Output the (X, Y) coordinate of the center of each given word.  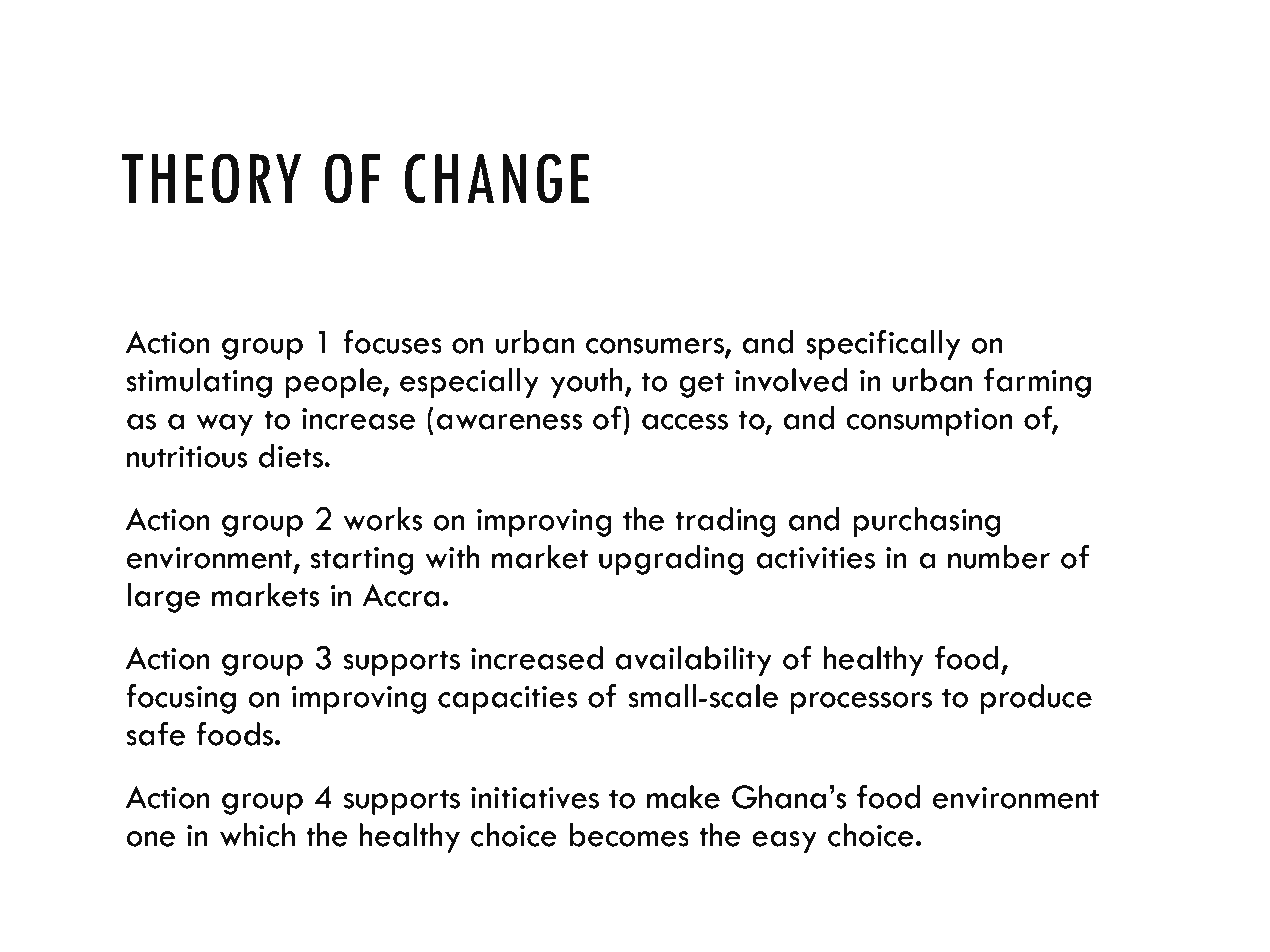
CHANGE (497, 178)
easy (784, 842)
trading (725, 522)
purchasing (927, 522)
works (383, 519)
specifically (883, 345)
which (257, 835)
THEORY (211, 178)
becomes (629, 835)
